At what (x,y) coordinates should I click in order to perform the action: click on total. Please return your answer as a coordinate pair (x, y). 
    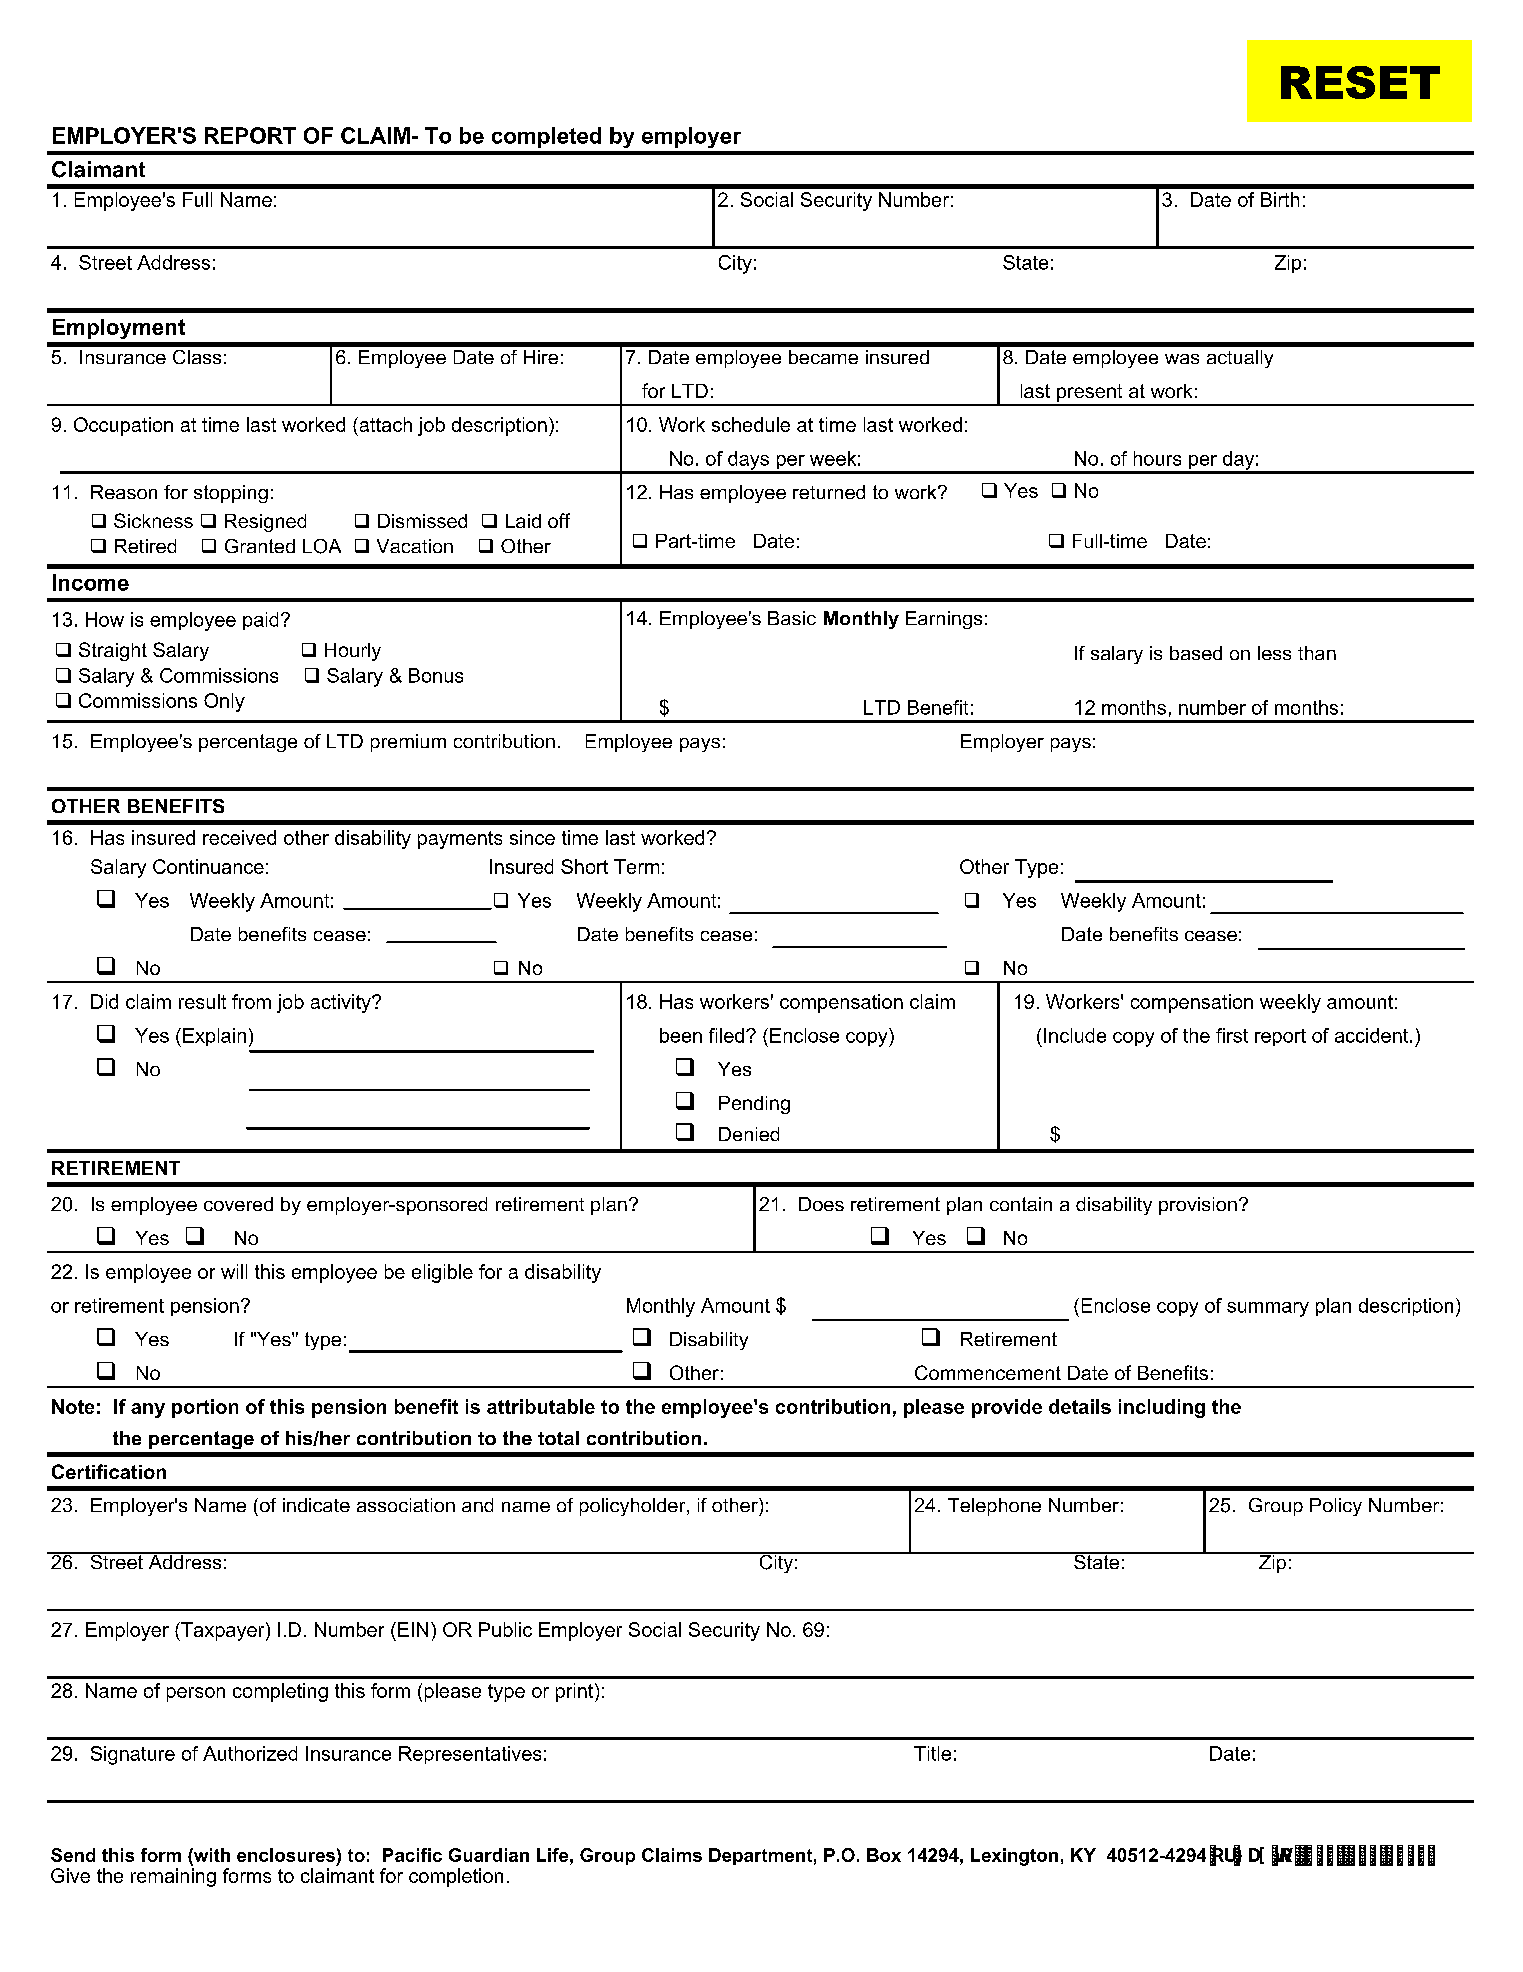
    Looking at the image, I should click on (558, 1438).
